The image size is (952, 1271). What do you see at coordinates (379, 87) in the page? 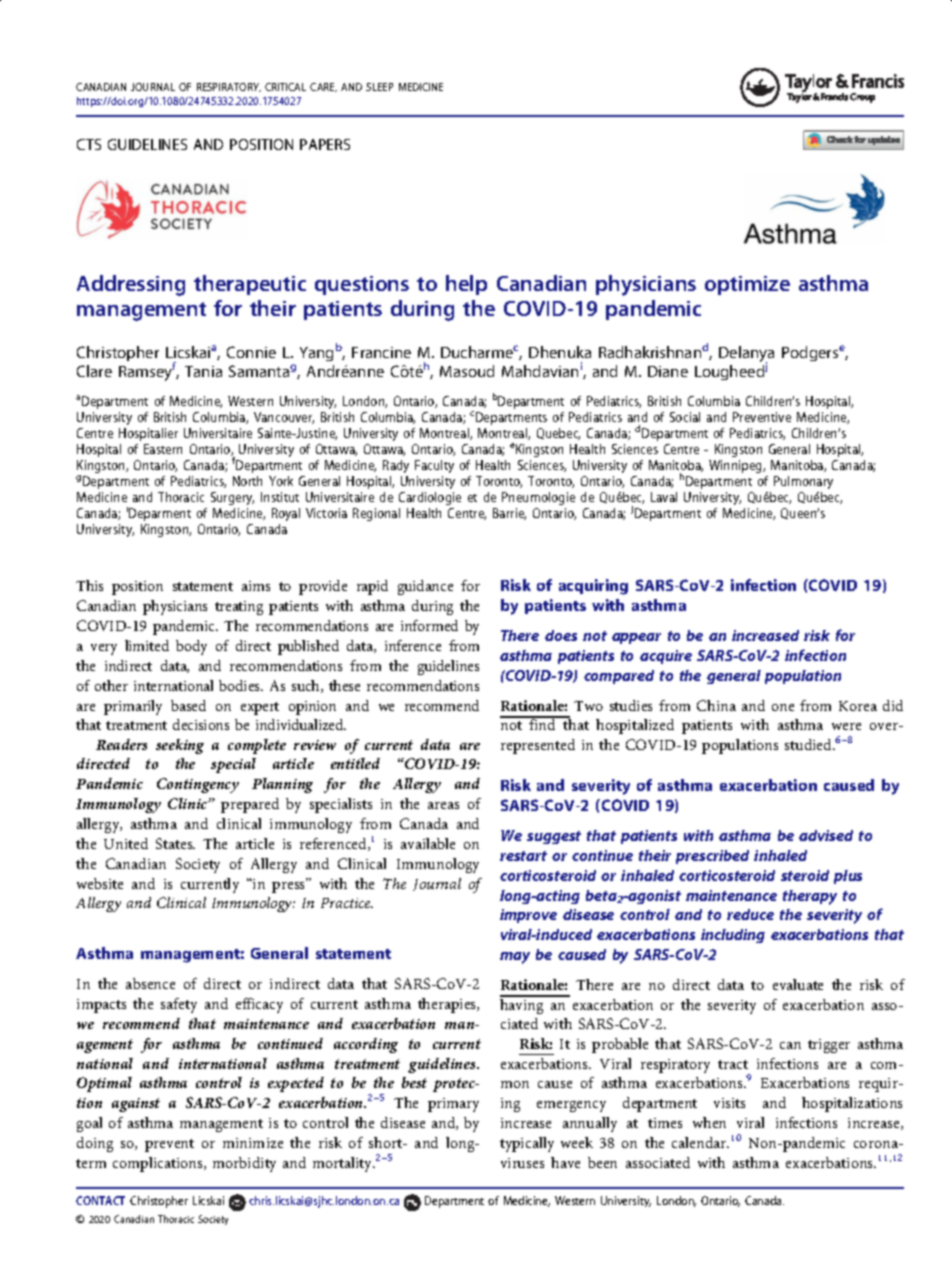
I see `SLEEP` at bounding box center [379, 87].
